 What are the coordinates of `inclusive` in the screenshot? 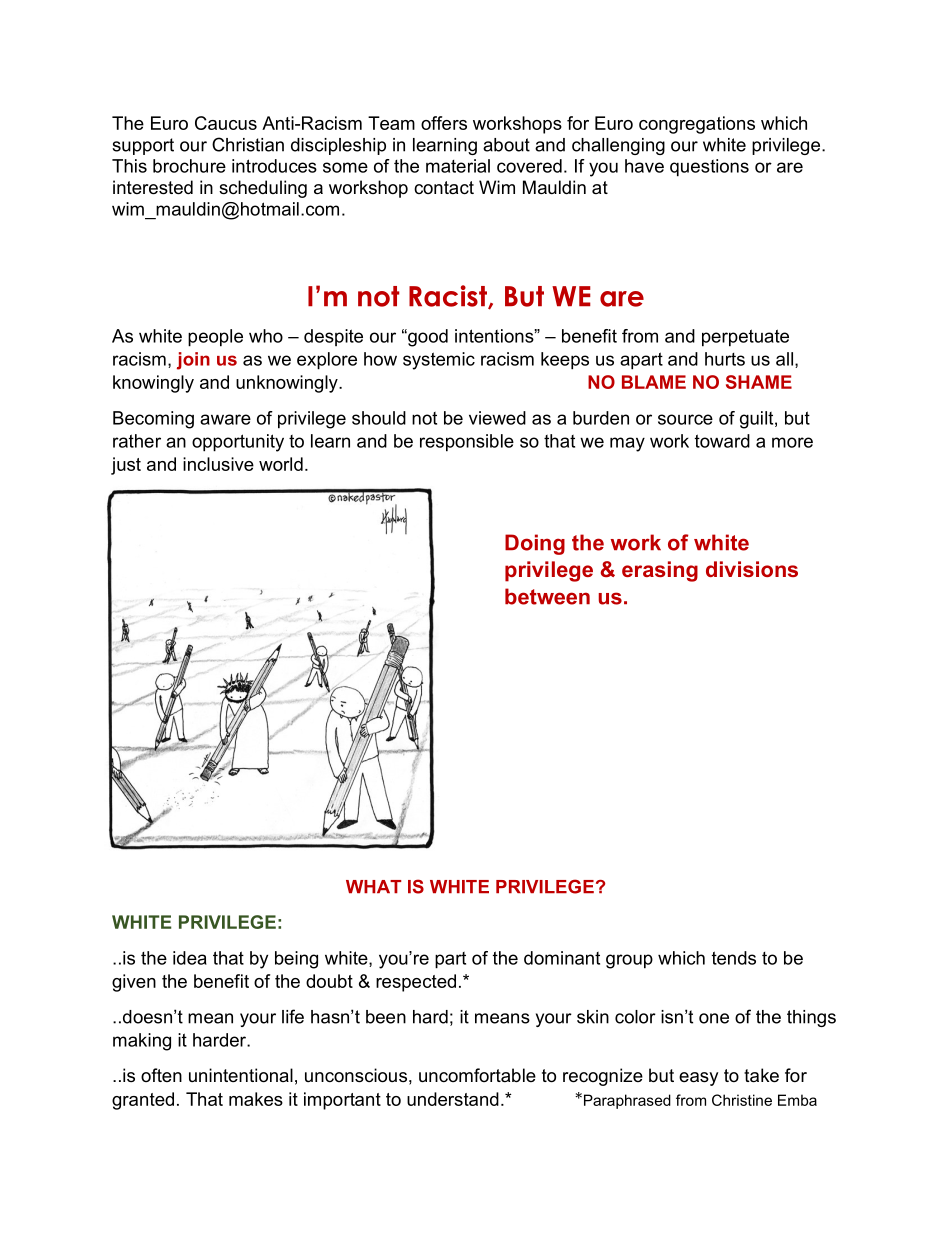 It's located at (218, 464).
